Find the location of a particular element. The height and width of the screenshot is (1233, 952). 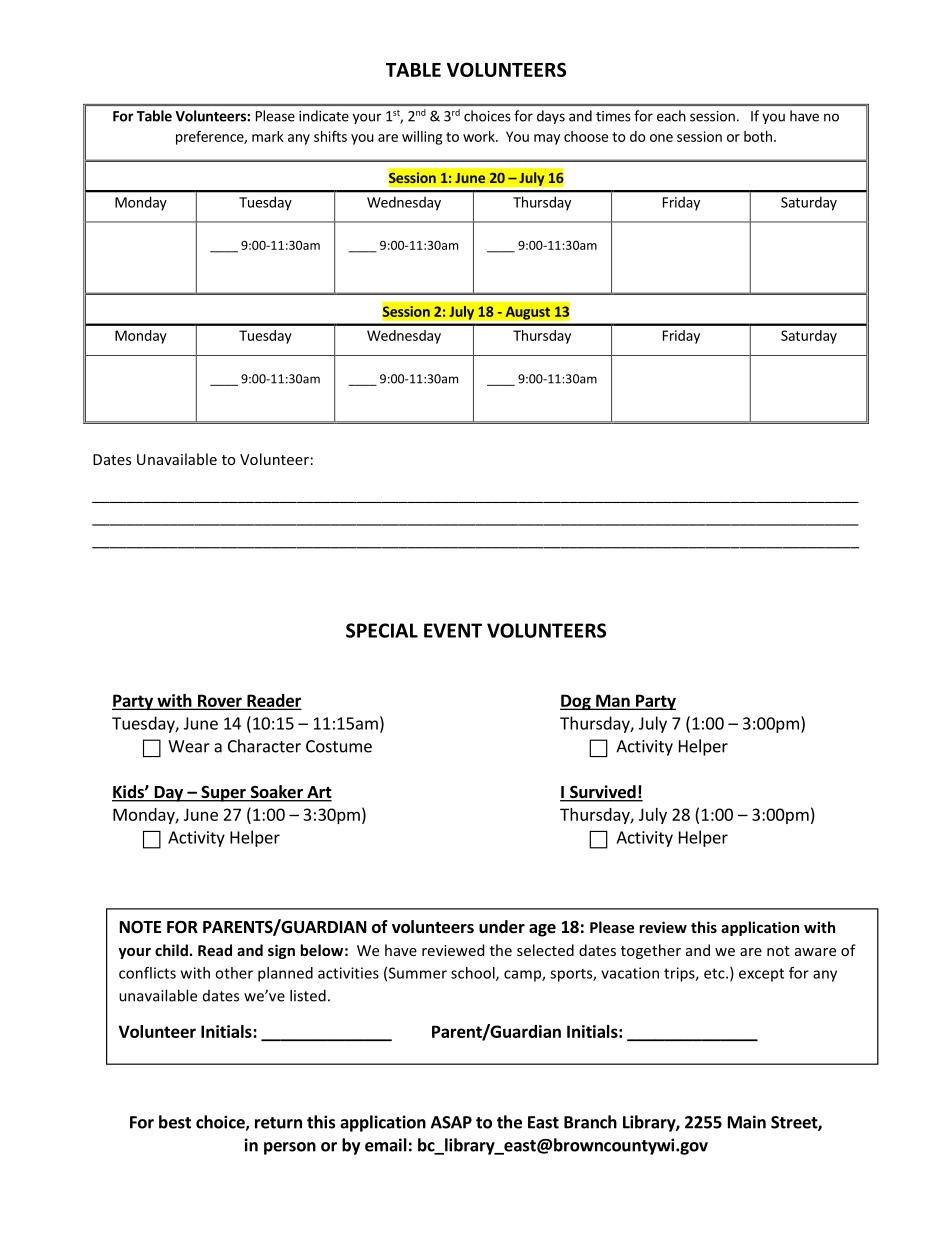

work is located at coordinates (480, 136).
